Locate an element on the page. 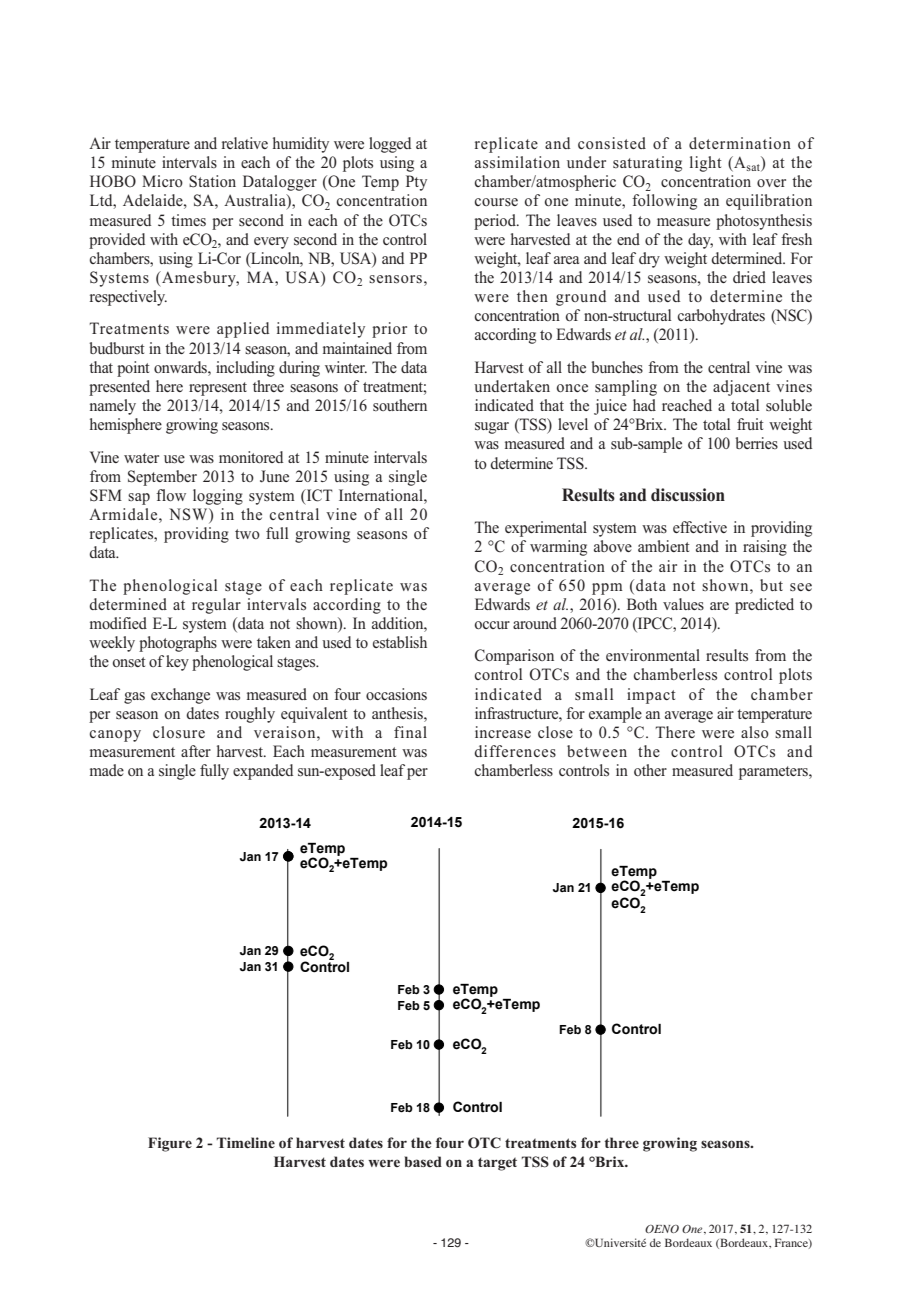 This page has width=924, height=1308. based is located at coordinates (423, 1161).
